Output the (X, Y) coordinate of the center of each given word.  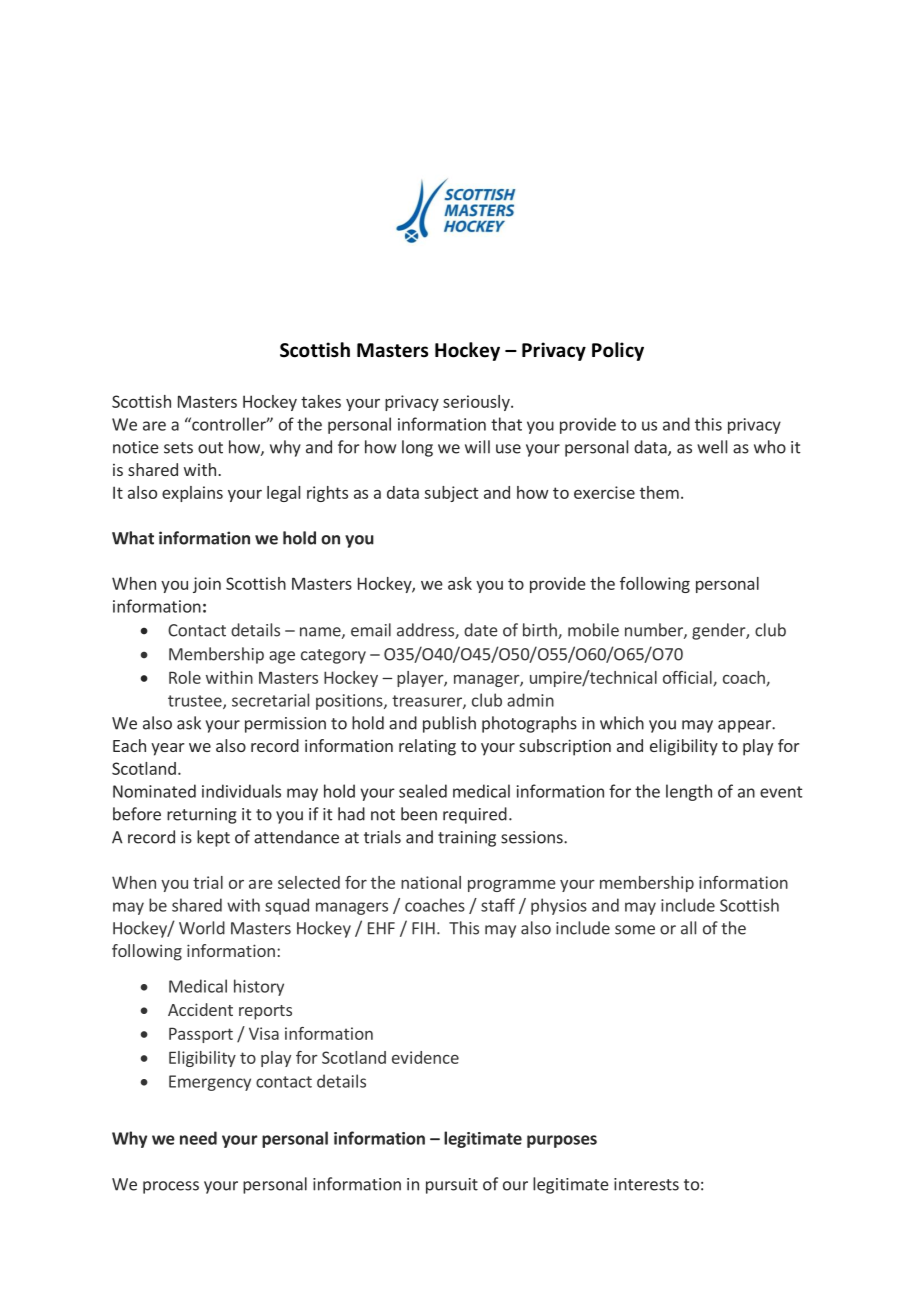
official (688, 678)
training (467, 839)
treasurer (428, 702)
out (210, 448)
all (688, 928)
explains (192, 494)
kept (213, 838)
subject (451, 494)
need (198, 1138)
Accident (200, 1009)
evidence (425, 1057)
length (689, 792)
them (659, 492)
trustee (196, 702)
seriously (477, 403)
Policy (618, 351)
